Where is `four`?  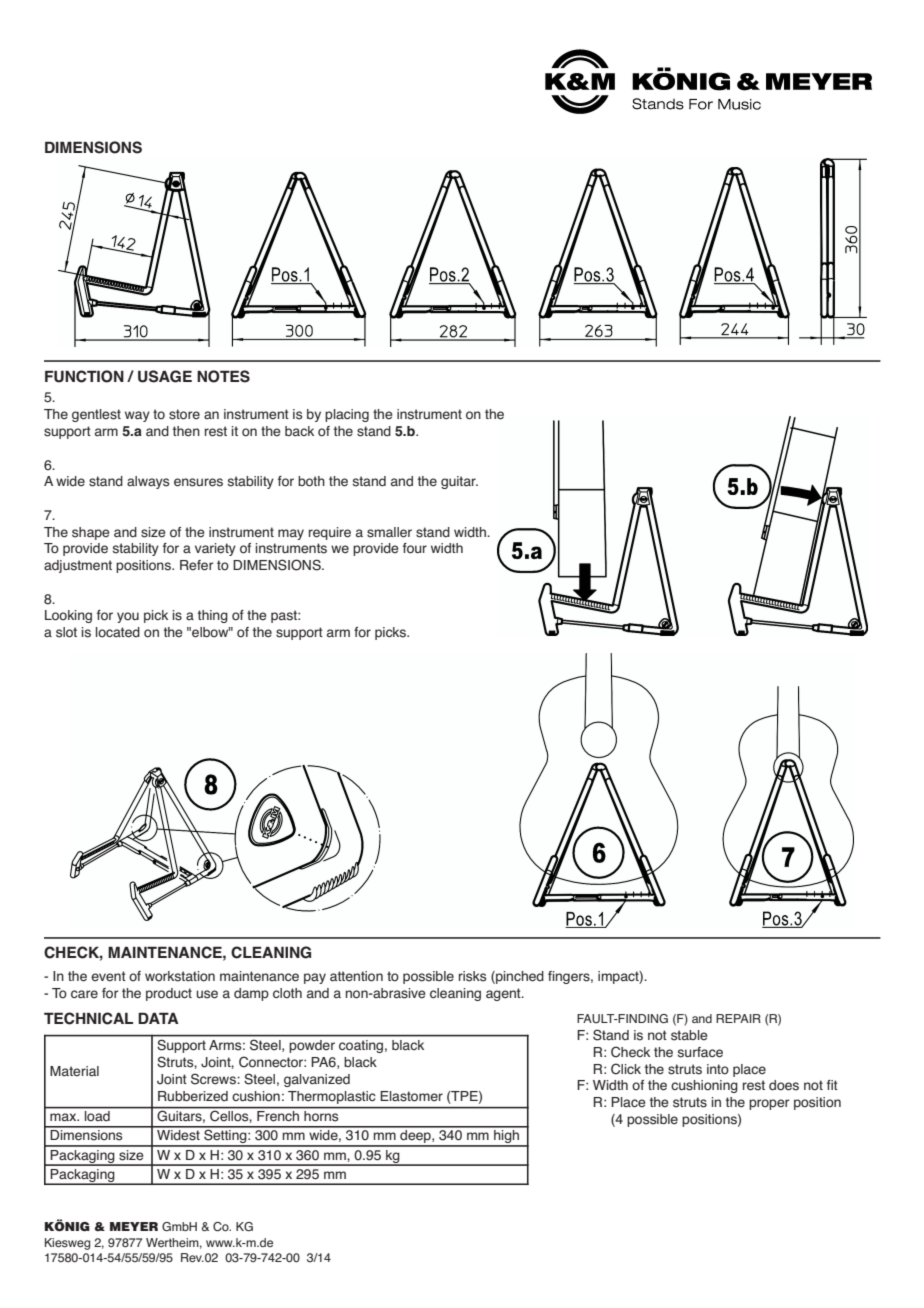 four is located at coordinates (415, 548).
